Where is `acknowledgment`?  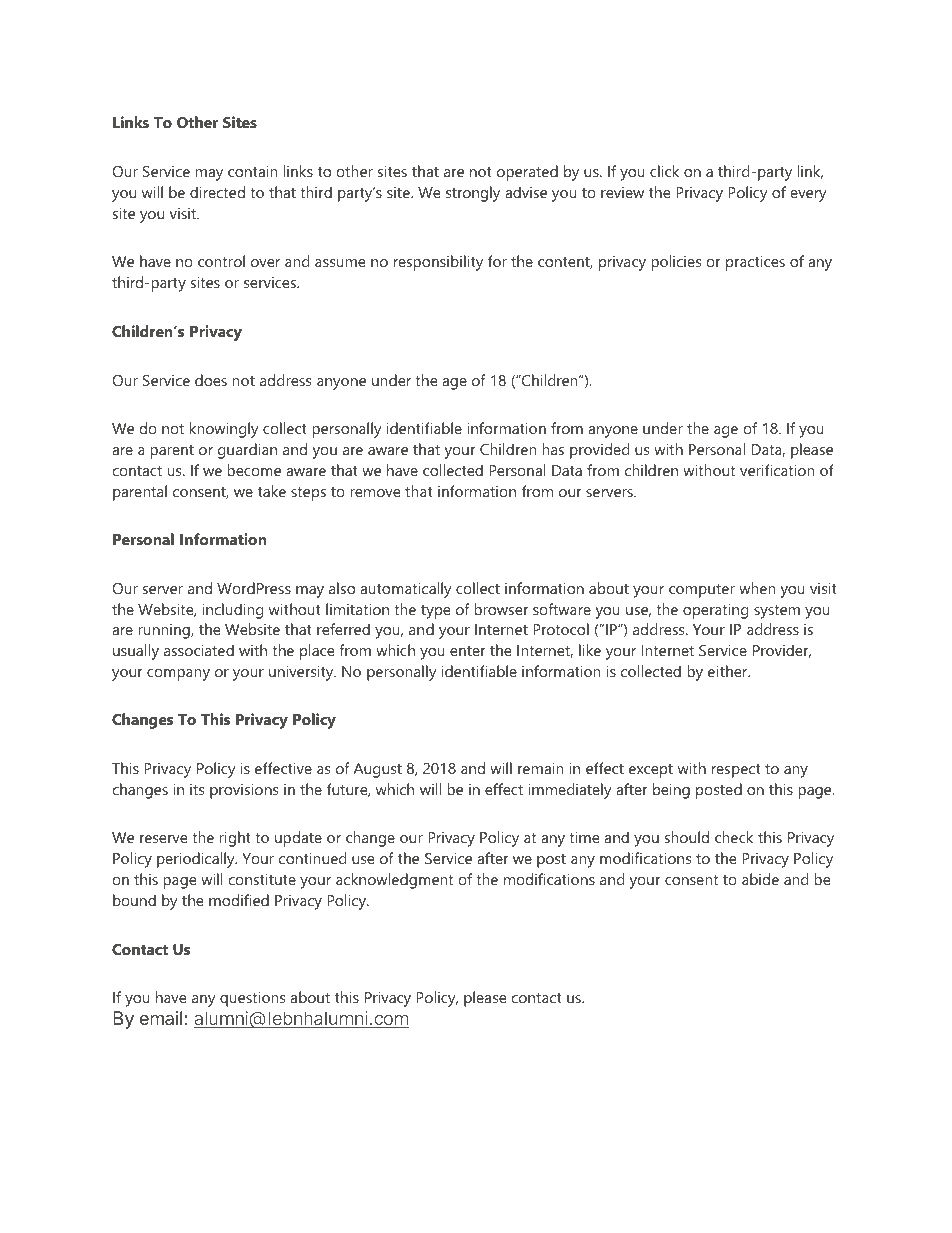 acknowledgment is located at coordinates (394, 881).
